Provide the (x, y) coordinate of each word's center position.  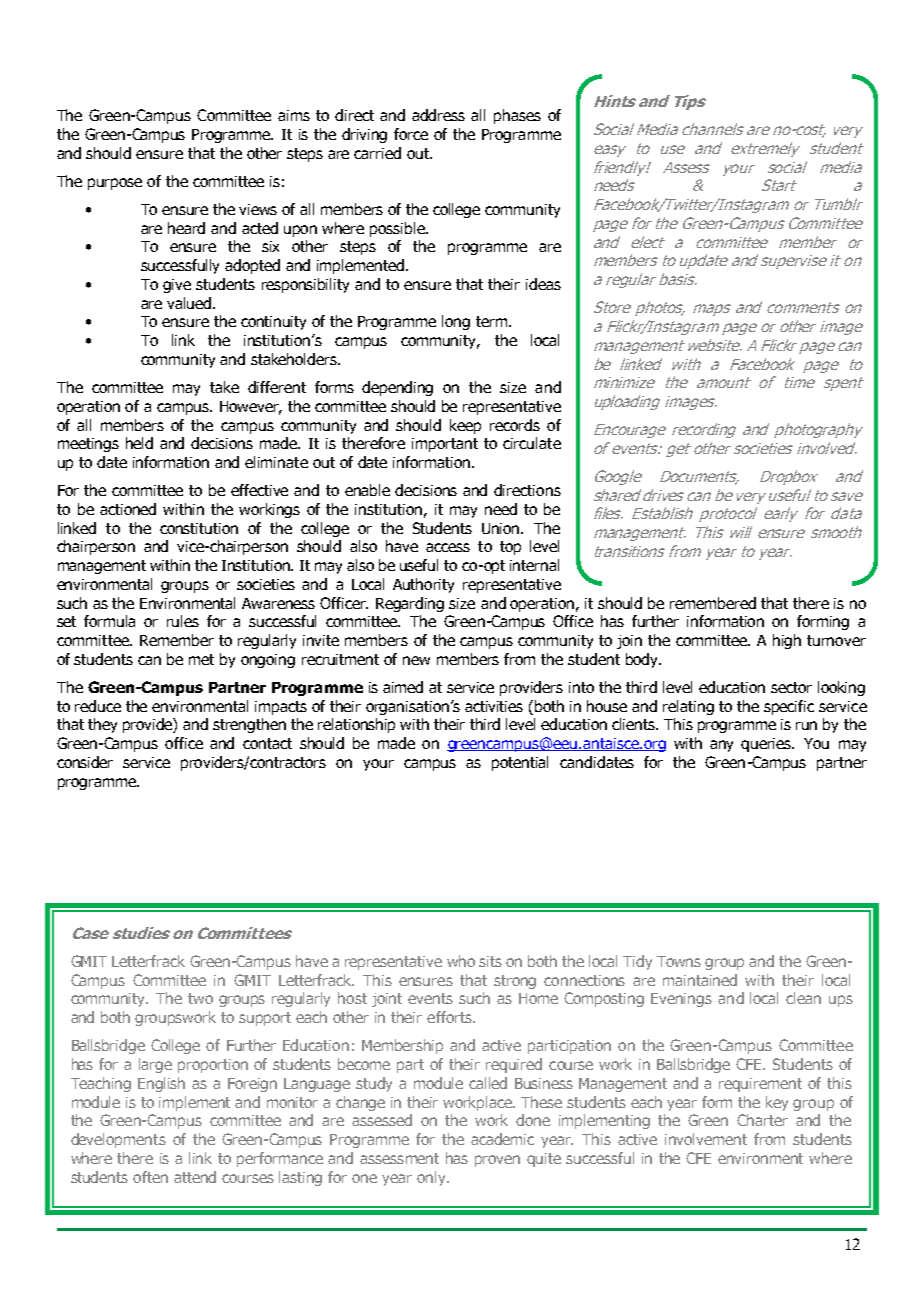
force (411, 134)
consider (85, 762)
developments (118, 1140)
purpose (115, 184)
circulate (532, 443)
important (445, 445)
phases (517, 116)
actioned (128, 509)
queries (767, 745)
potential (520, 763)
